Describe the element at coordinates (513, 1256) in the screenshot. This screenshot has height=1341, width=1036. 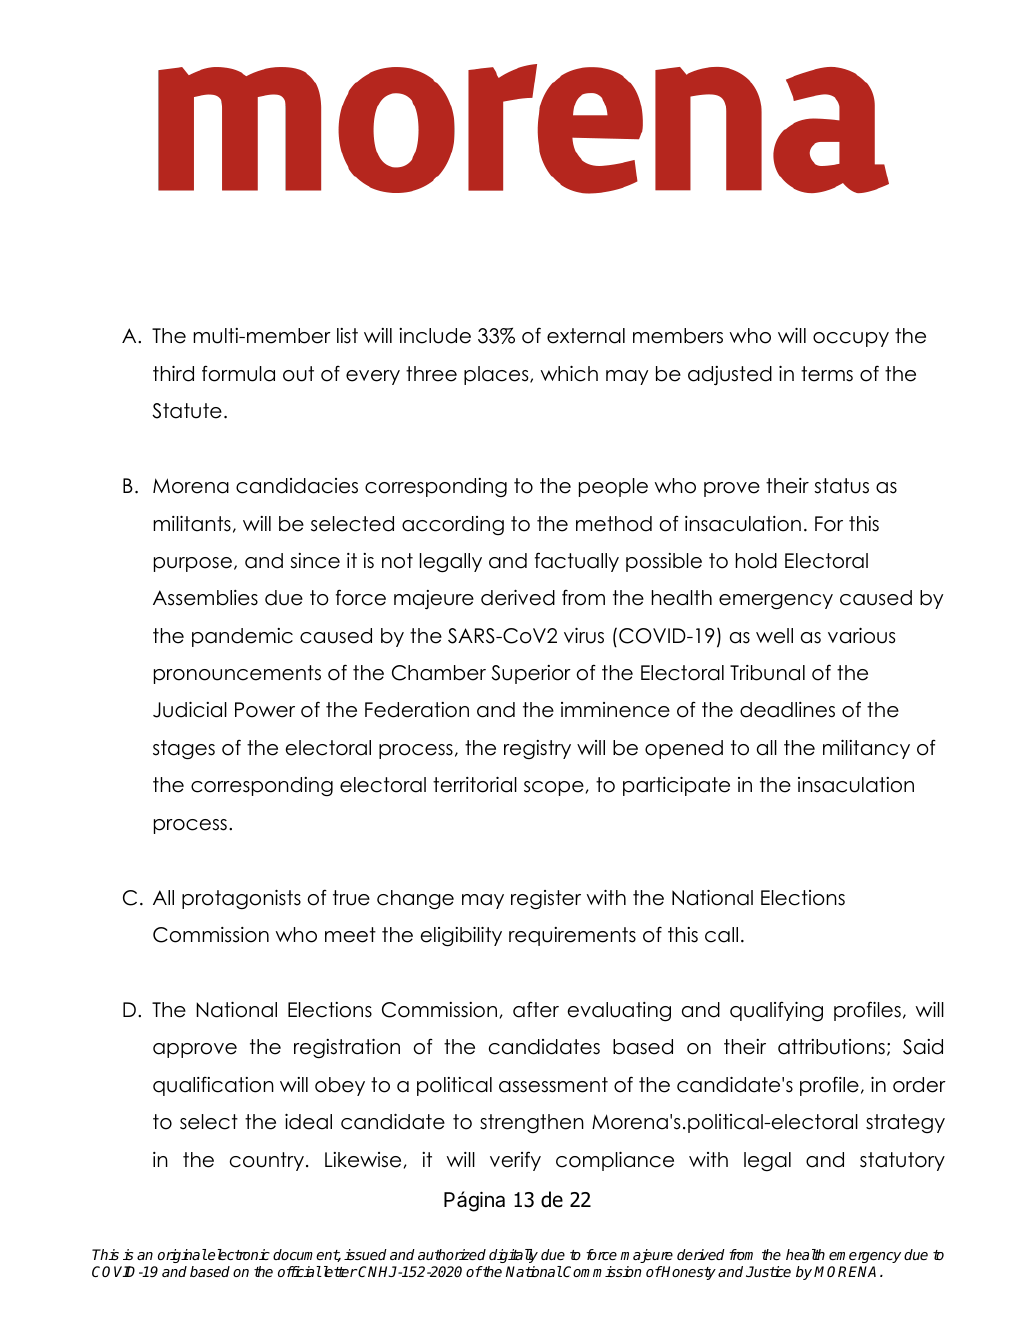
I see `digitally` at that location.
